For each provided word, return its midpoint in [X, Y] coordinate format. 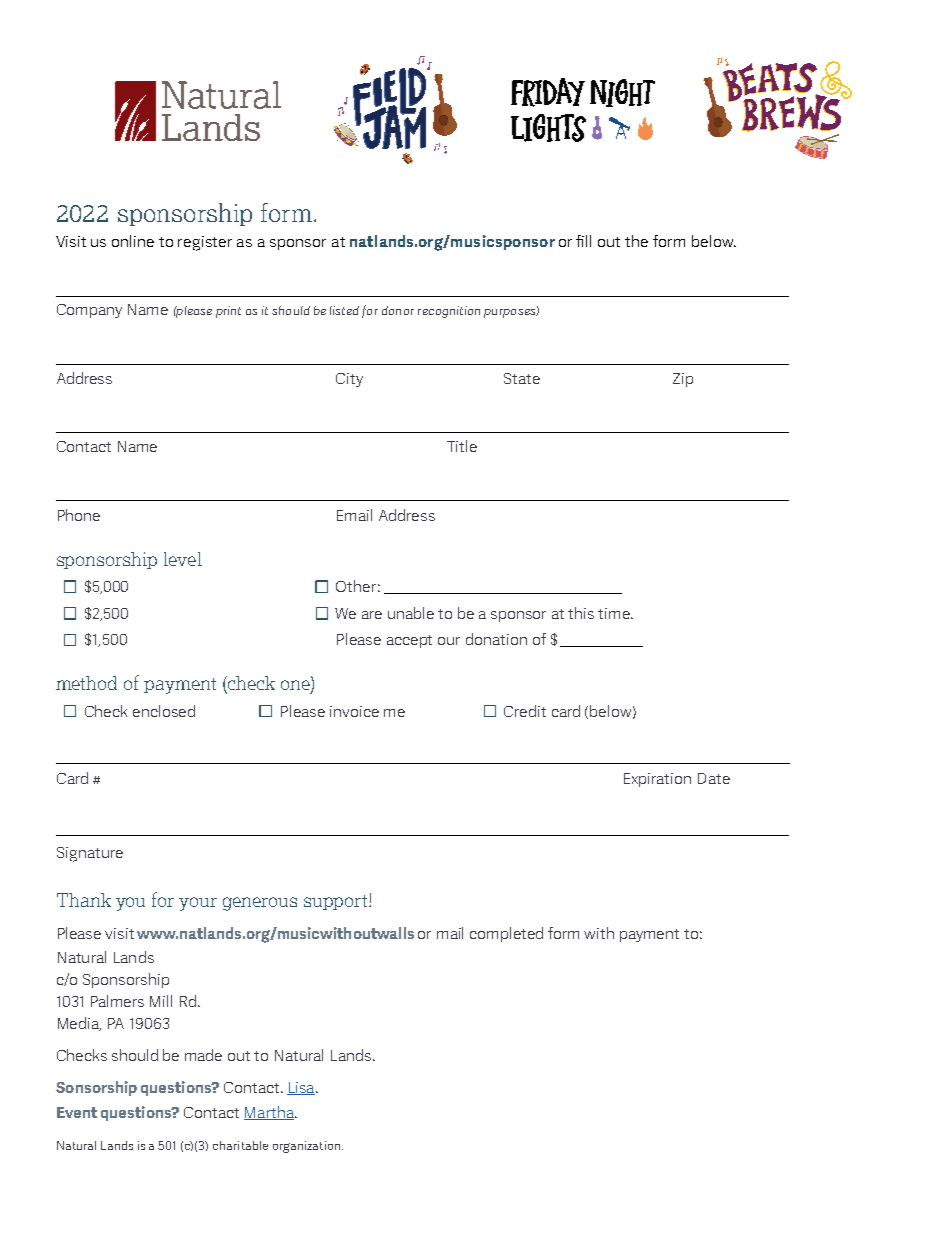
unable [411, 613]
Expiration [657, 780]
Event [77, 1112]
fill [583, 241]
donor [398, 310]
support [337, 902]
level [183, 559]
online [133, 241]
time [615, 613]
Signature [90, 854]
